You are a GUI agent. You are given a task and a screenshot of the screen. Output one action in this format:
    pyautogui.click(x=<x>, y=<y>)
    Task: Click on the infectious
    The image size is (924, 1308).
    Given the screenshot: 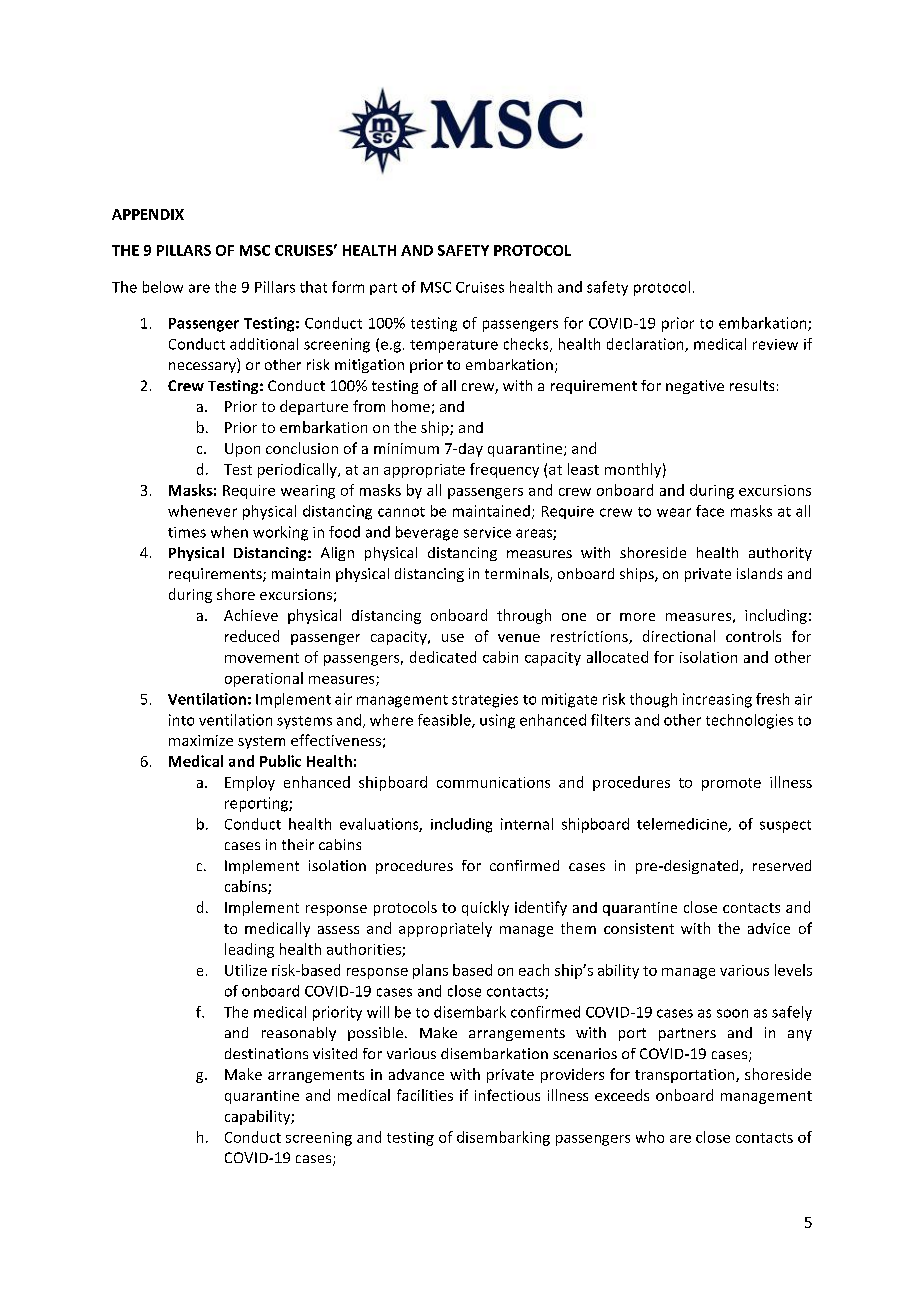 What is the action you would take?
    pyautogui.click(x=507, y=1095)
